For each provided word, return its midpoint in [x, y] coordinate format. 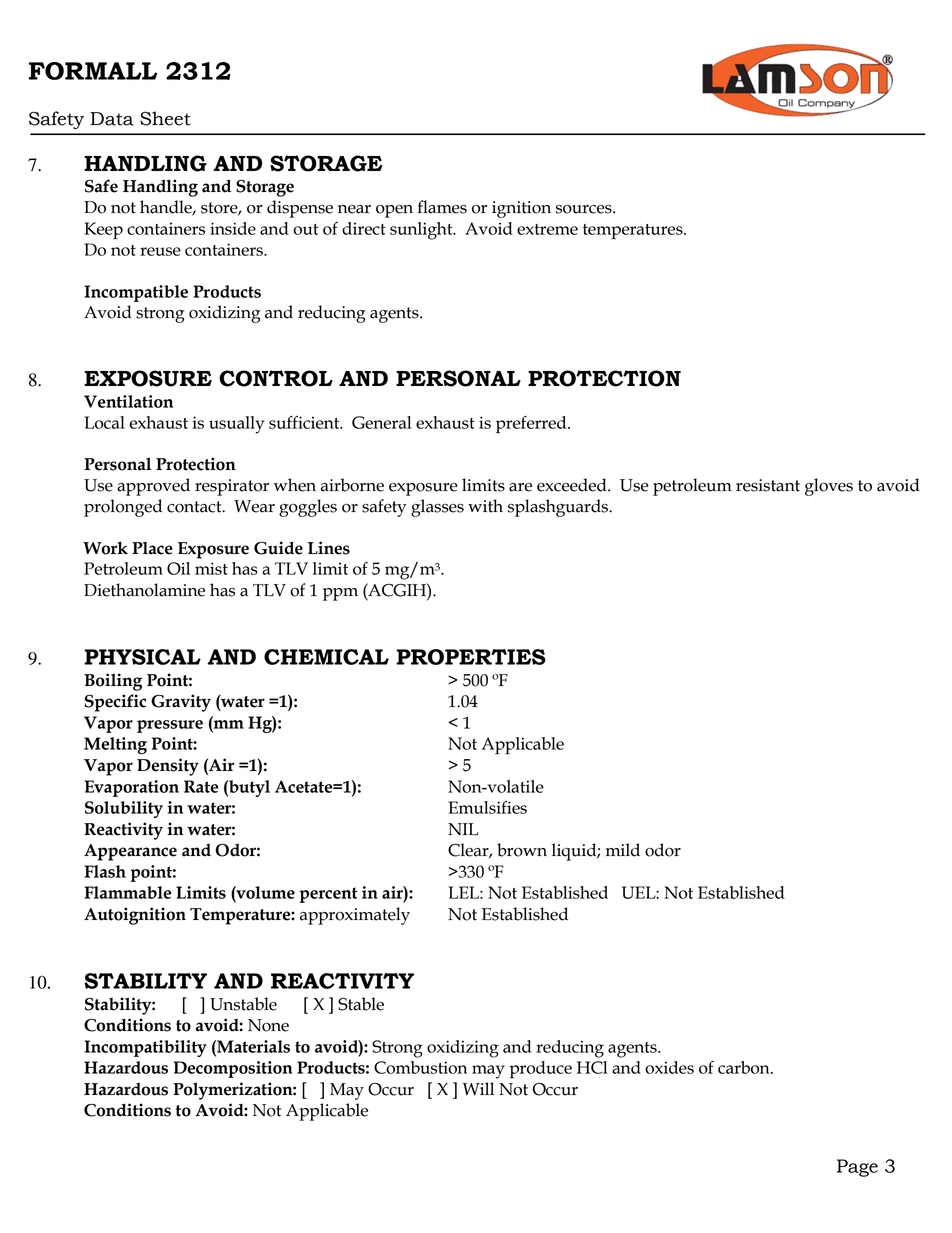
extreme [547, 229]
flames [442, 207]
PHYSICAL [142, 657]
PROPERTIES [471, 657]
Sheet [165, 118]
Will [478, 1089]
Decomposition [233, 1069]
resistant [768, 485]
